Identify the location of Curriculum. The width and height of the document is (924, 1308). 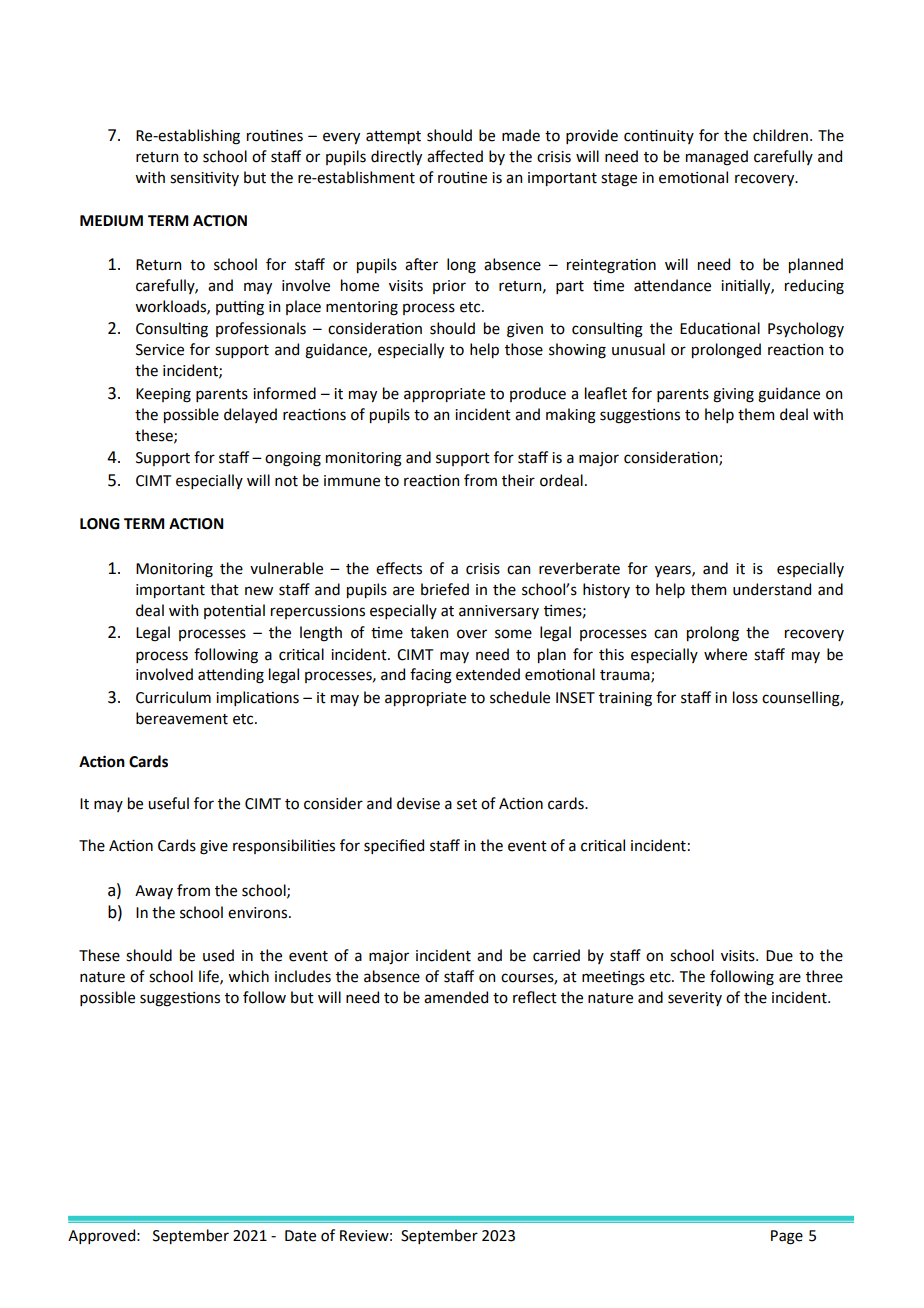
(173, 697).
